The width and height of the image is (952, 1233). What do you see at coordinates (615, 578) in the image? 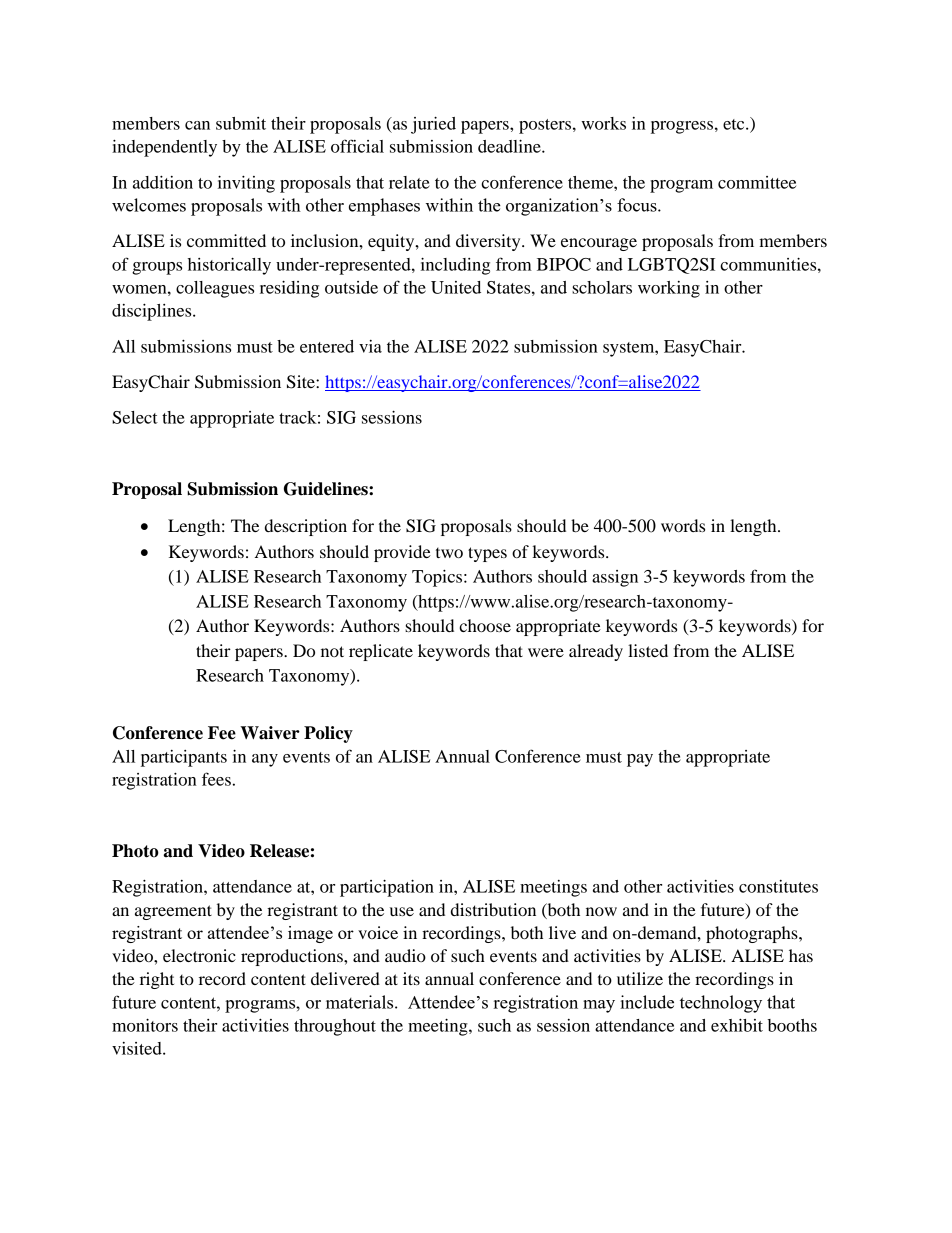
I see `assign` at bounding box center [615, 578].
